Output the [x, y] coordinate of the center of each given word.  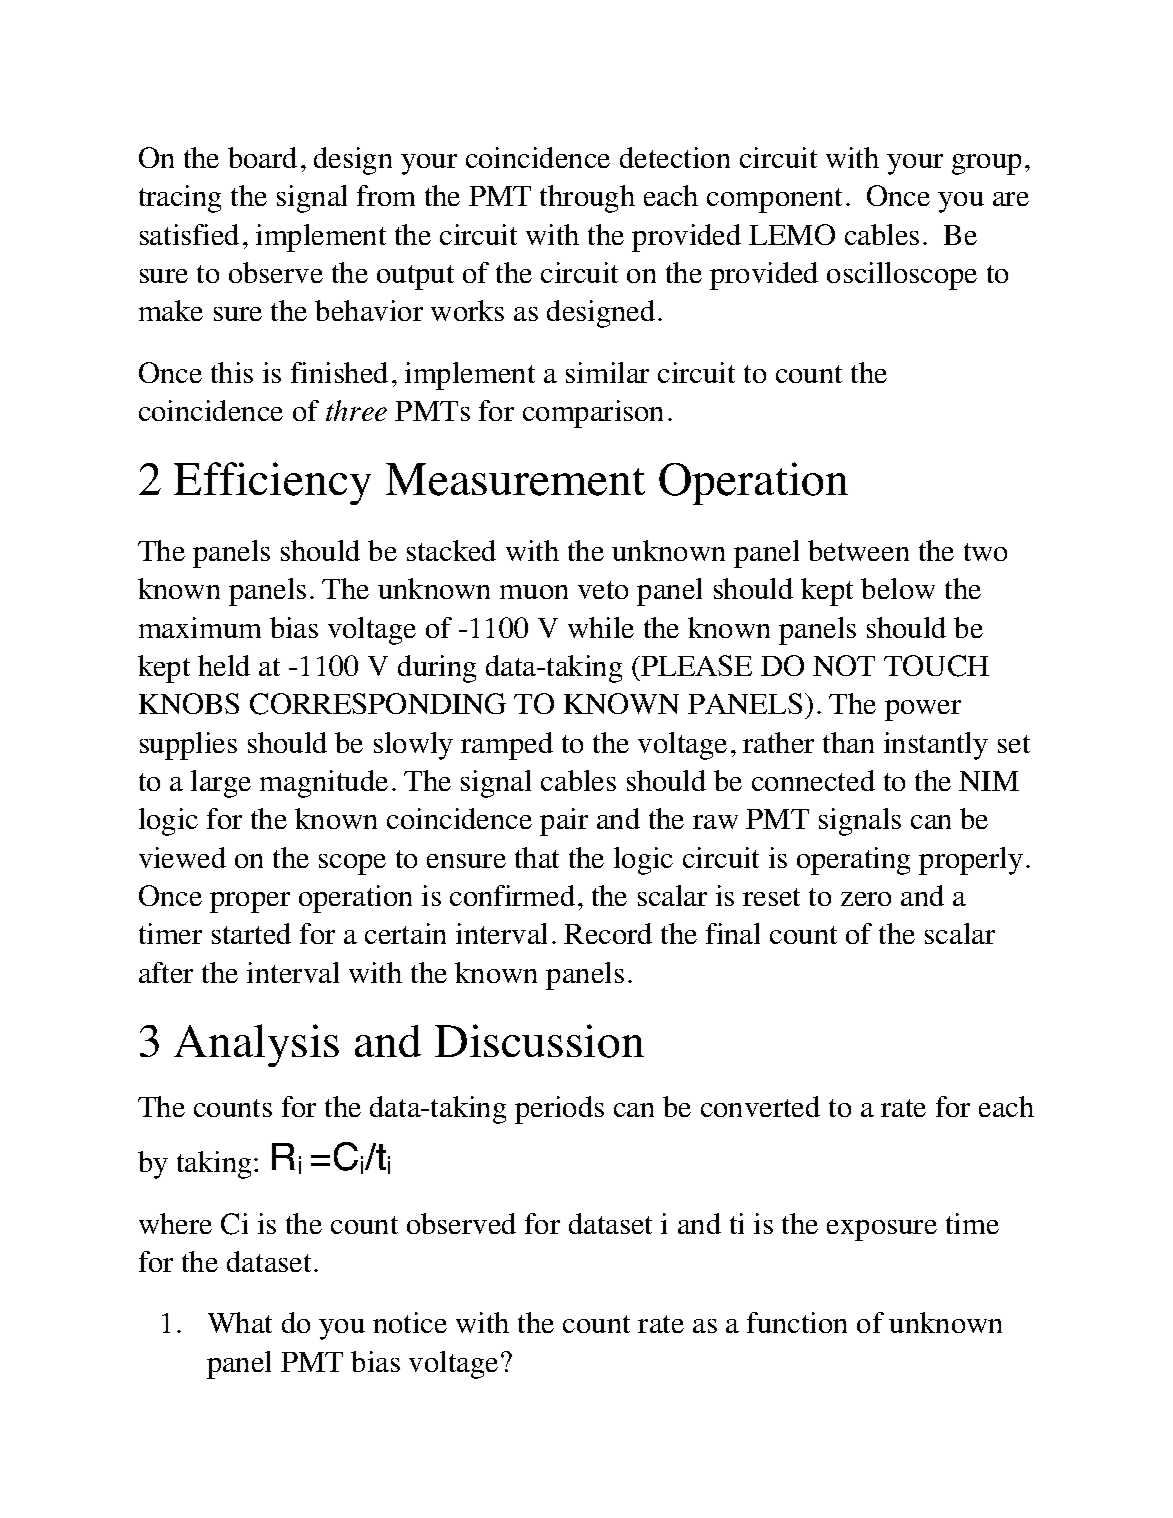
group [986, 164]
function [797, 1322]
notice [410, 1322]
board [262, 157]
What [240, 1322]
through [587, 199]
